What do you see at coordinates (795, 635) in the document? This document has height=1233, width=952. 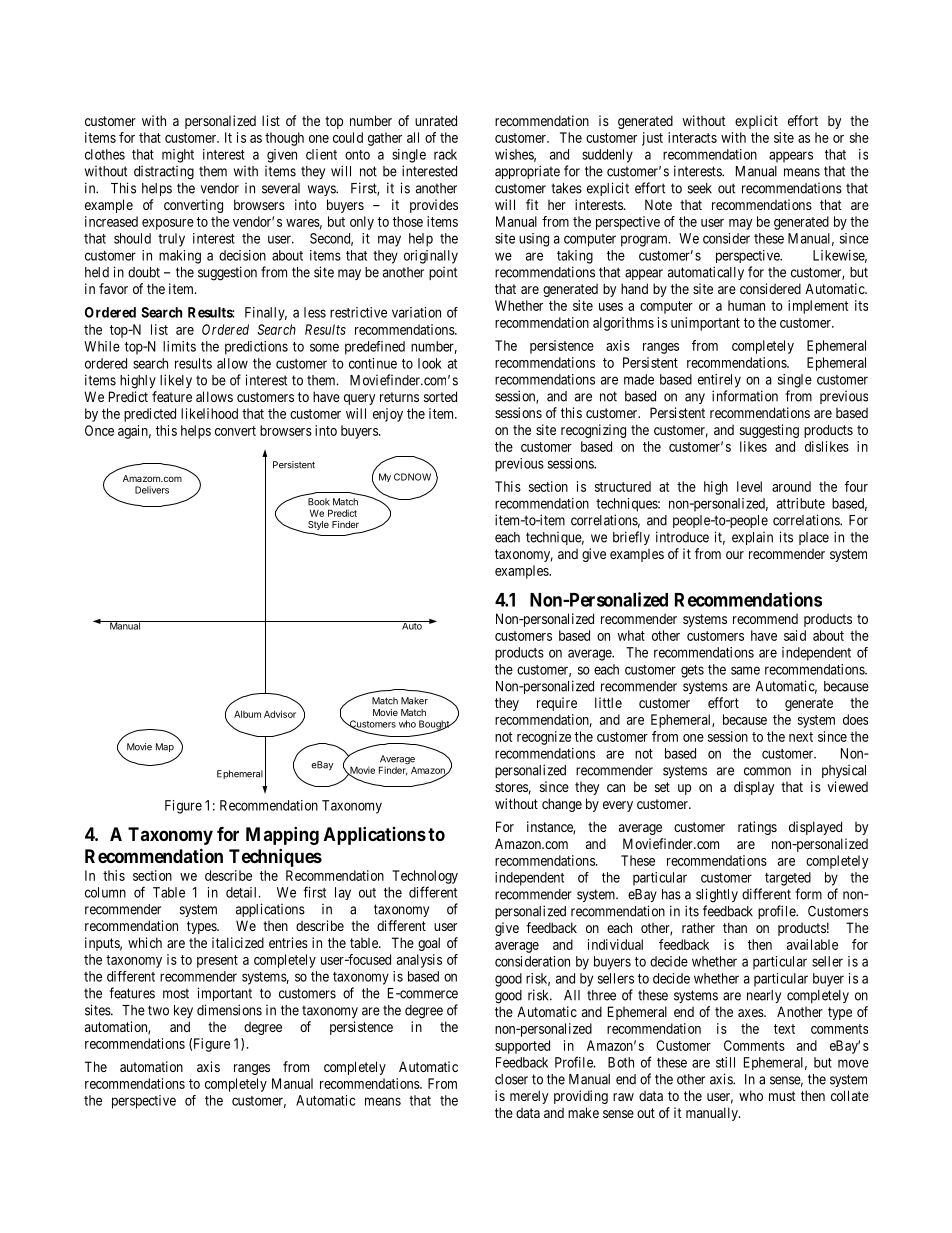 I see `said` at bounding box center [795, 635].
